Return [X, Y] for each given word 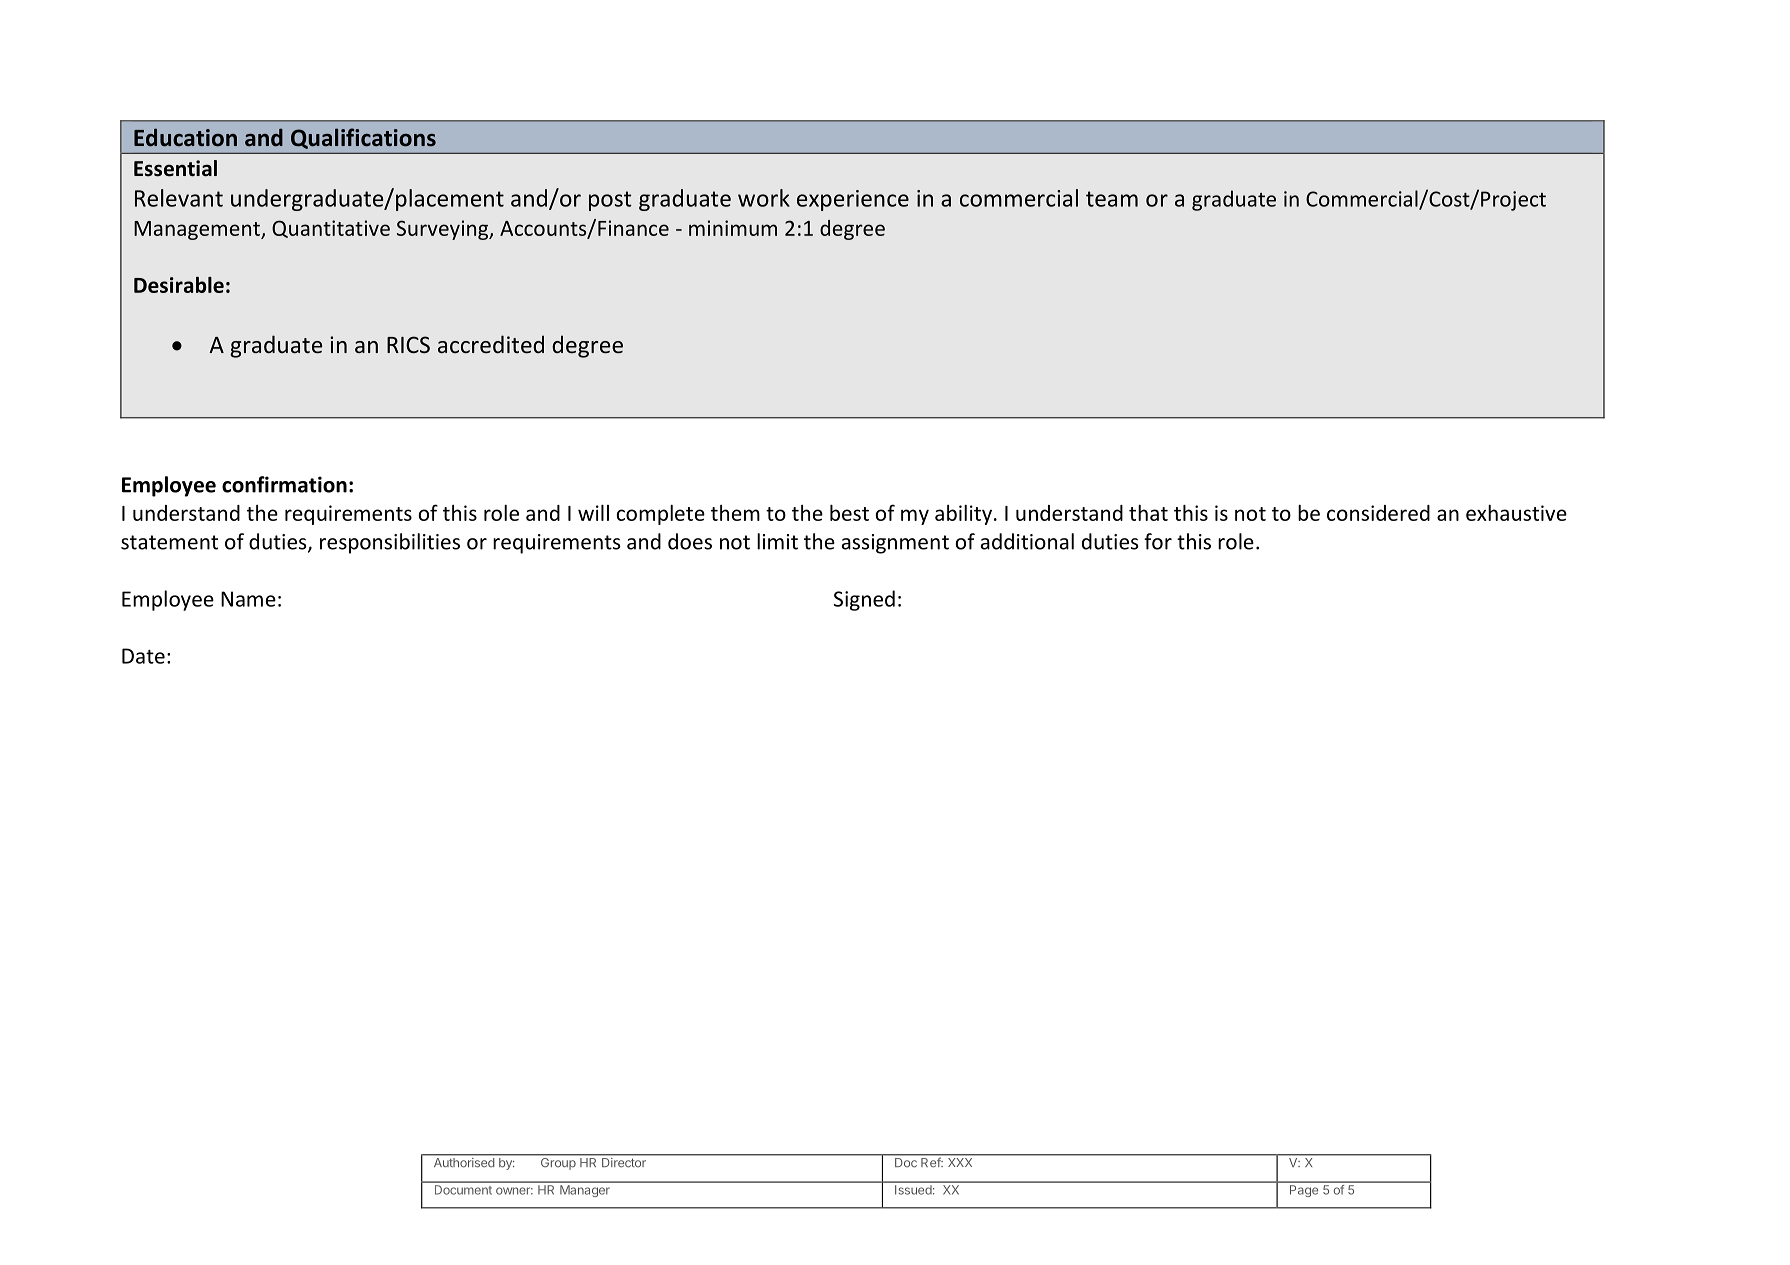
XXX [960, 1162]
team [1112, 199]
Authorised [464, 1162]
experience [853, 200]
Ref [931, 1162]
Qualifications [363, 138]
